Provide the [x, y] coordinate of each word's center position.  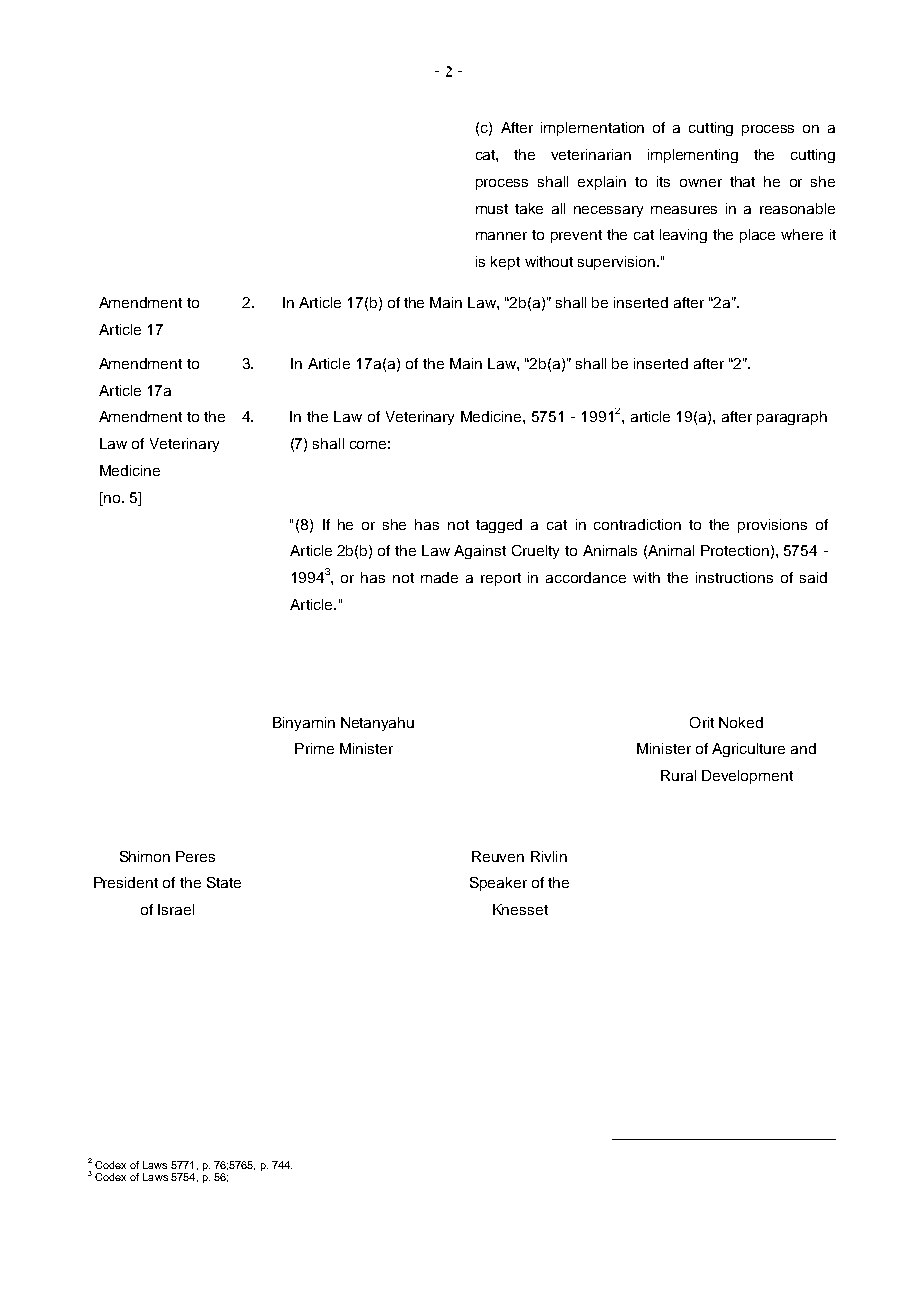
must [492, 209]
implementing [693, 156]
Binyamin [304, 724]
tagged [499, 526]
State [224, 882]
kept [505, 263]
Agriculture [748, 750]
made [439, 577]
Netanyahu [377, 724]
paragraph [792, 418]
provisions [772, 526]
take [529, 208]
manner [501, 236]
